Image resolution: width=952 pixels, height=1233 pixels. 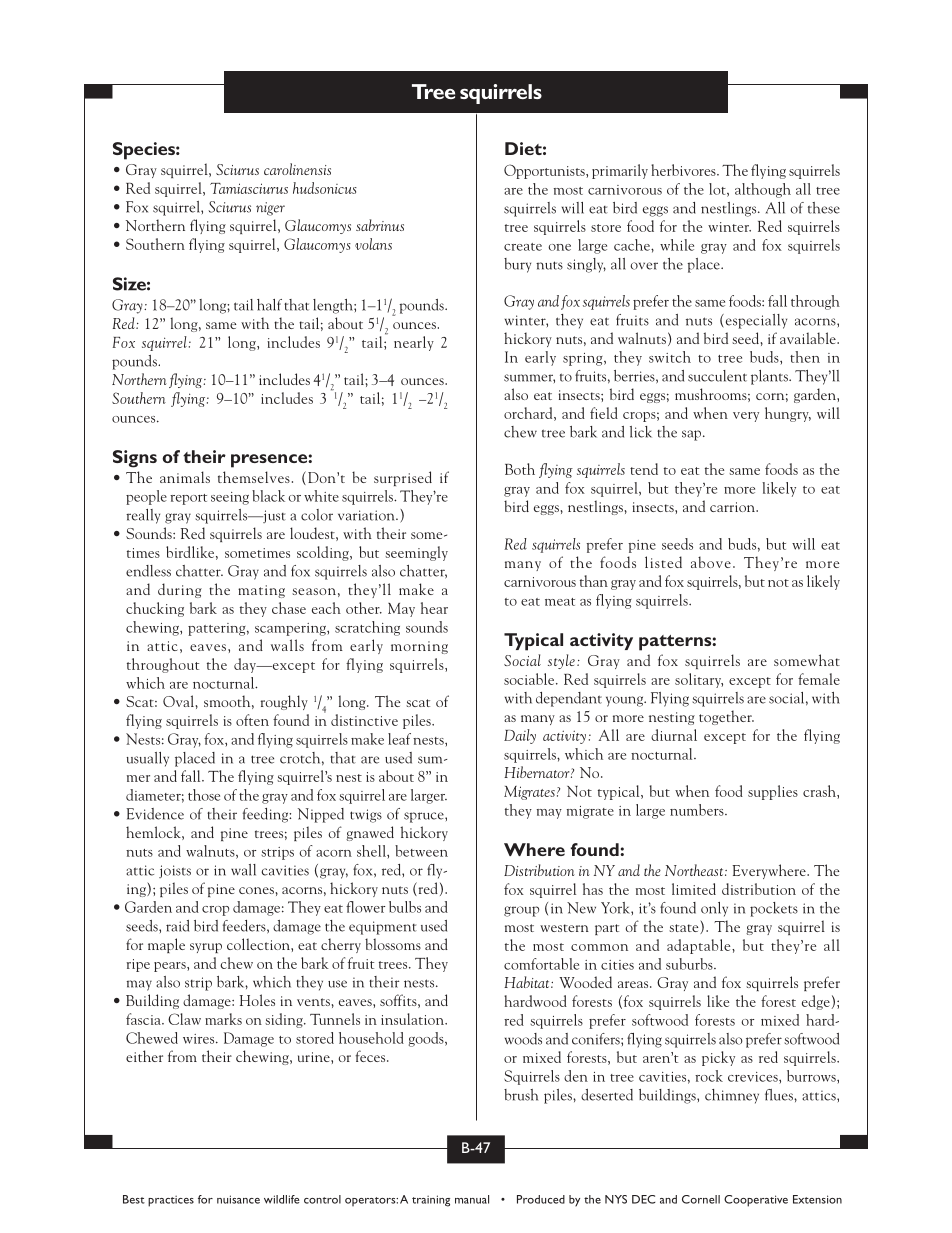 What do you see at coordinates (252, 720) in the page?
I see `often` at bounding box center [252, 720].
